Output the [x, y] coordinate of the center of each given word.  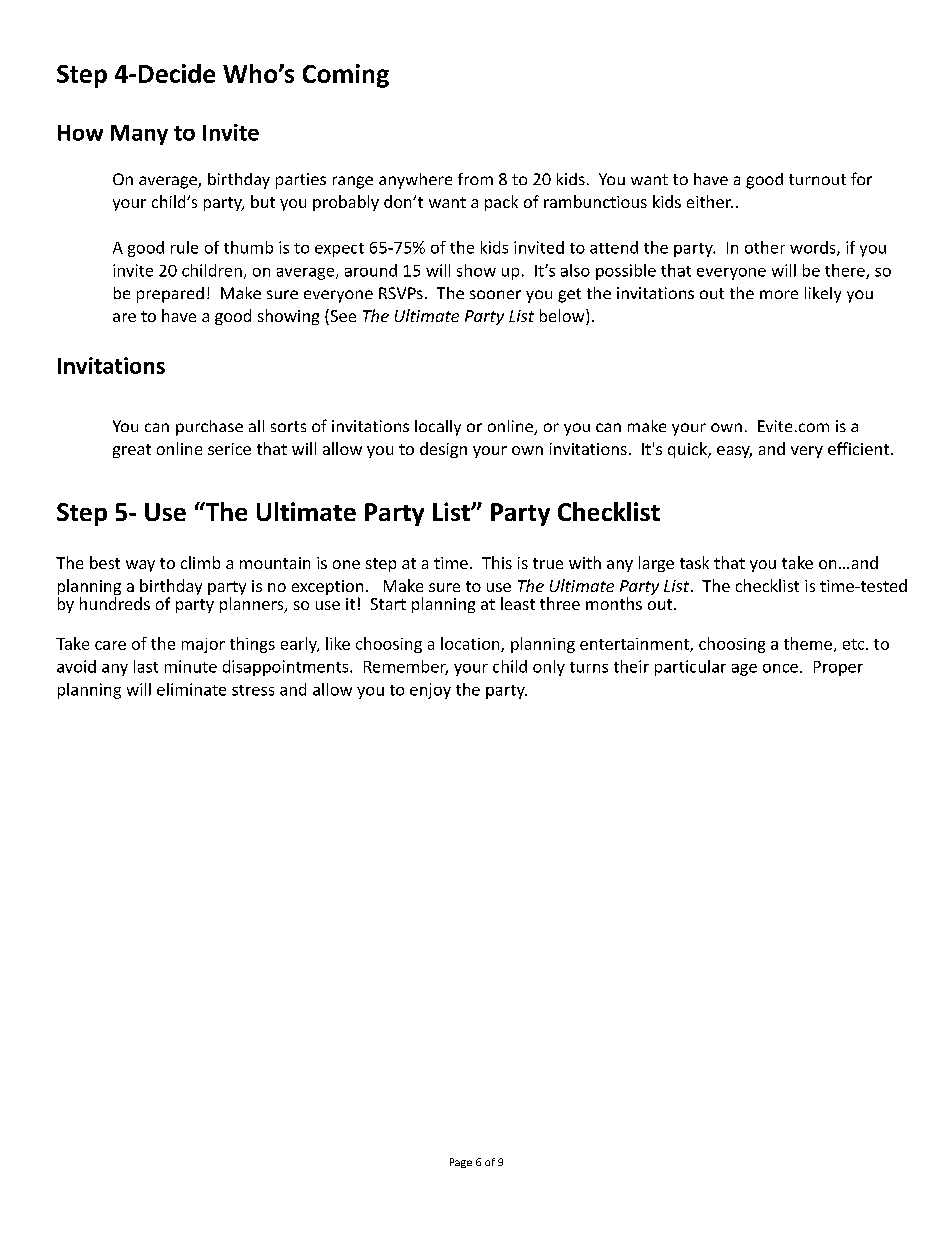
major [203, 645]
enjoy [430, 691]
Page [461, 1163]
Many [139, 135]
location [471, 644]
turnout [817, 179]
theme [808, 643]
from [475, 179]
